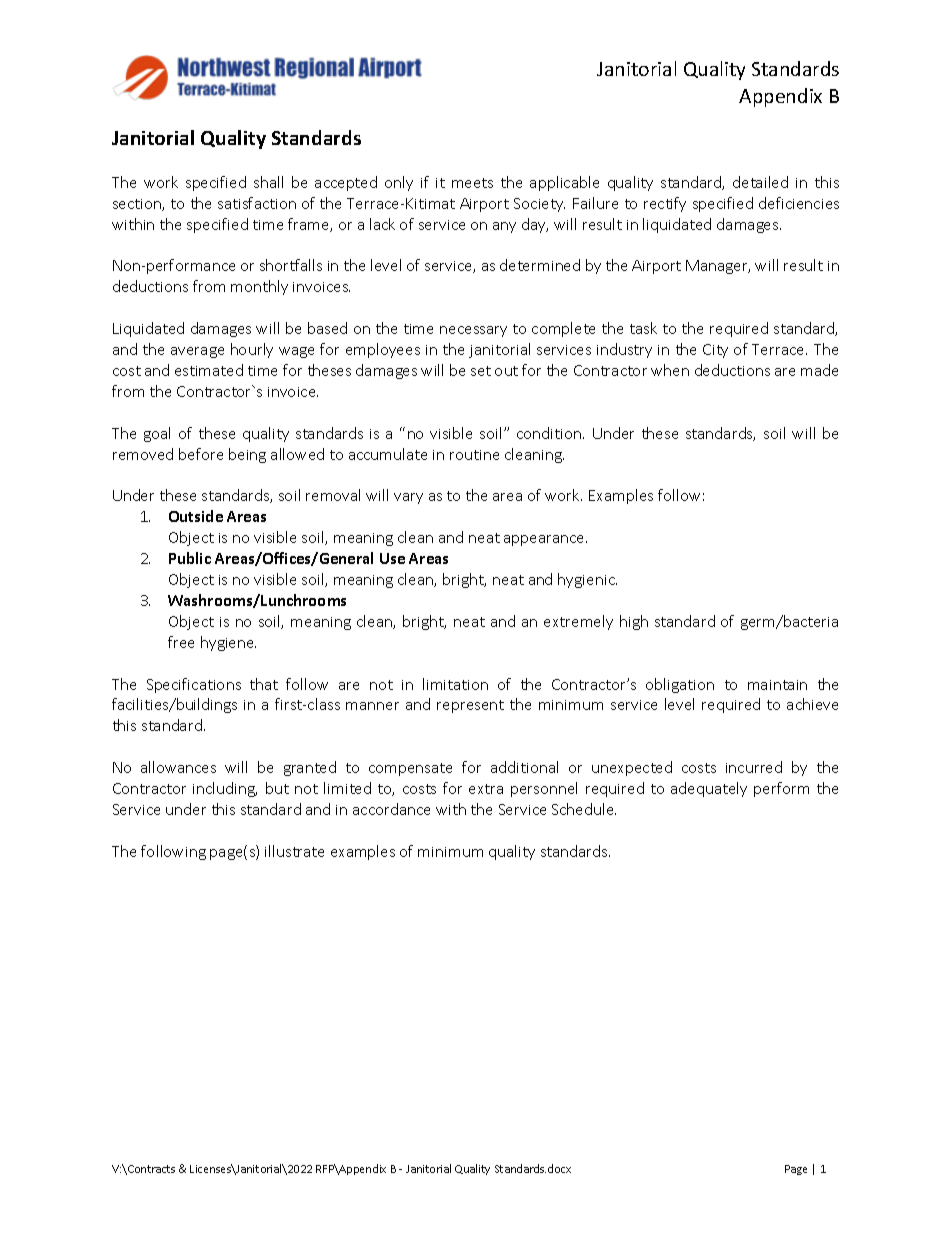 The width and height of the screenshot is (952, 1233). What do you see at coordinates (257, 203) in the screenshot?
I see `satisfaction` at bounding box center [257, 203].
